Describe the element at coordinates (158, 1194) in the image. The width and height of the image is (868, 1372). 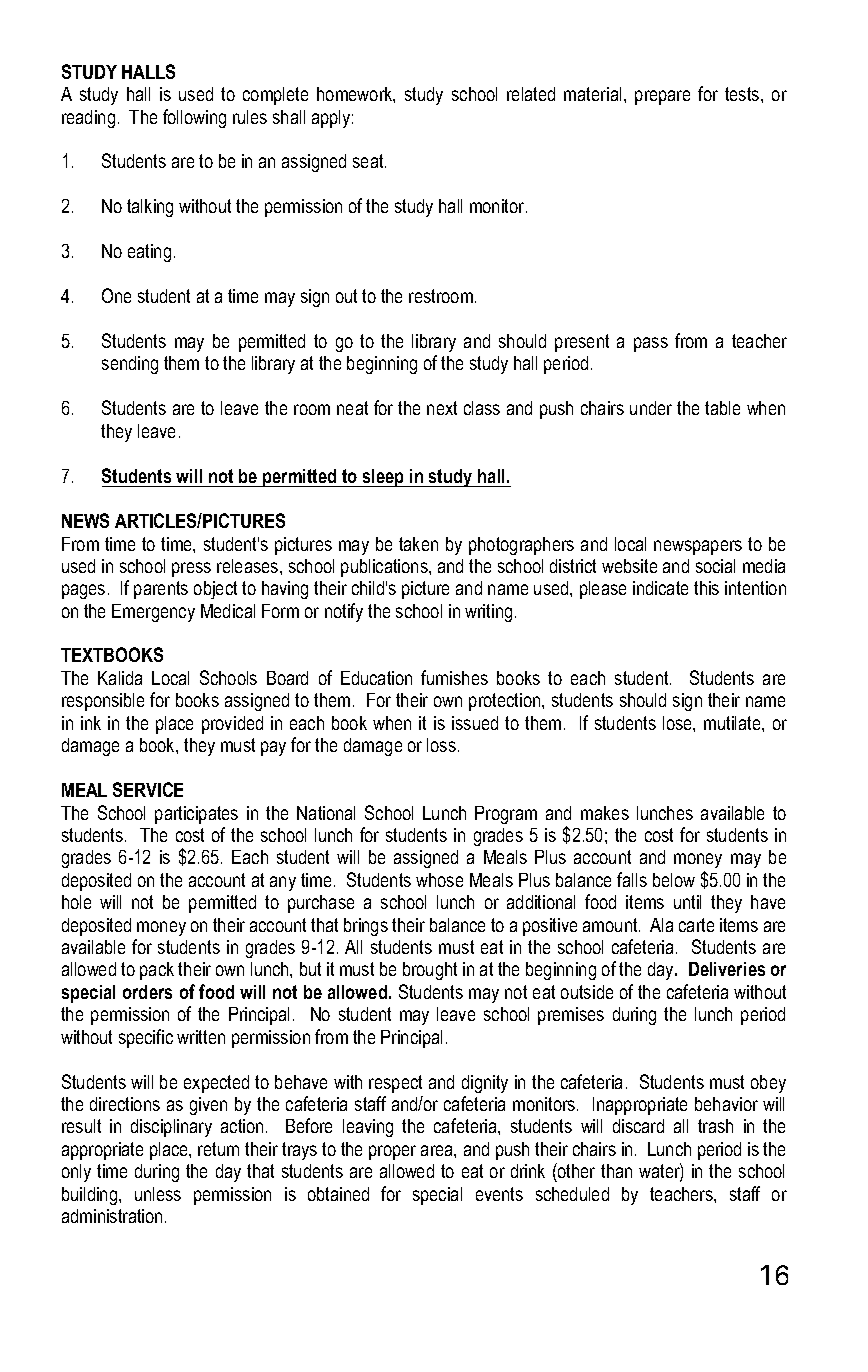
I see `unless` at that location.
